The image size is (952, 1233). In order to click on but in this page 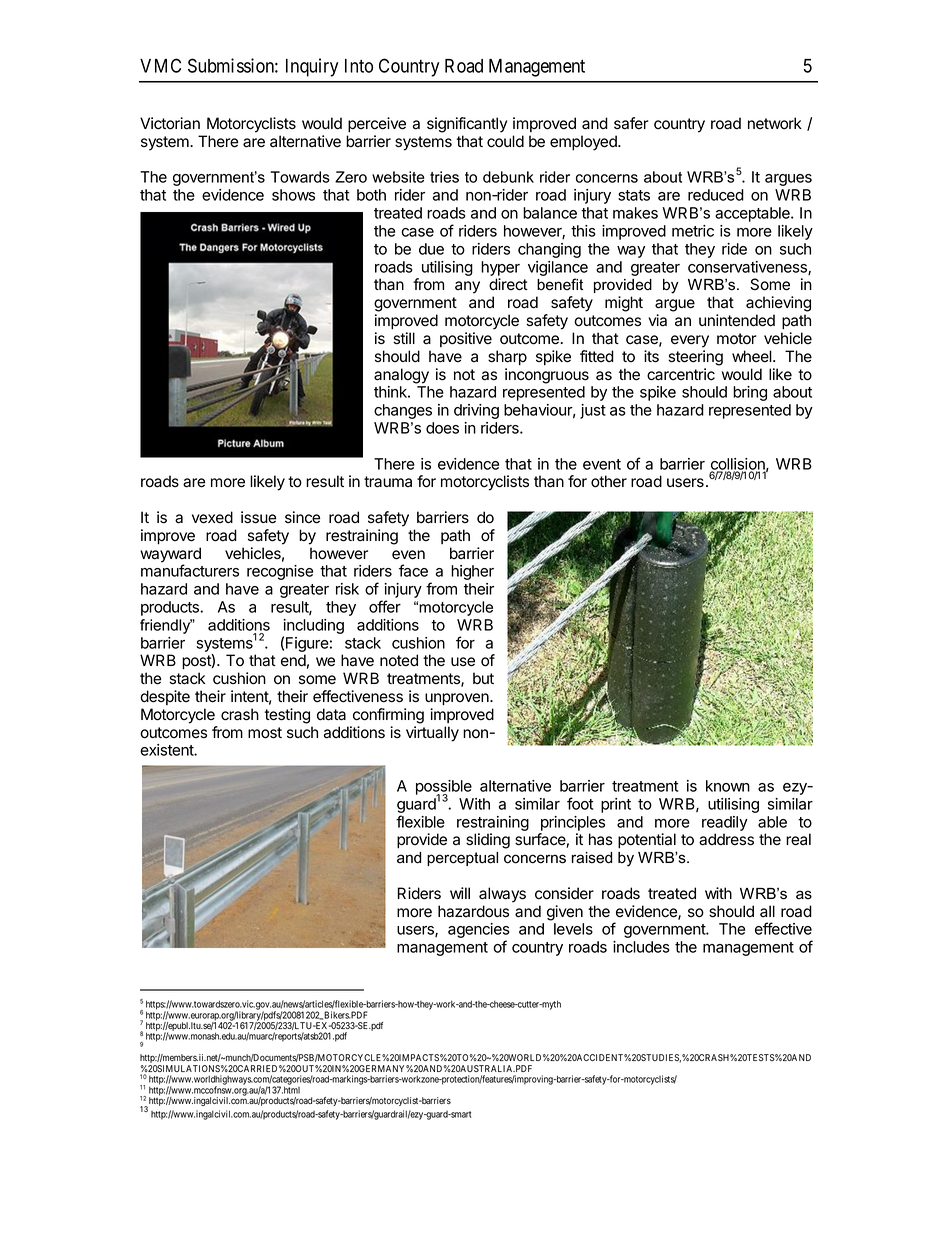, I will do `click(483, 678)`.
